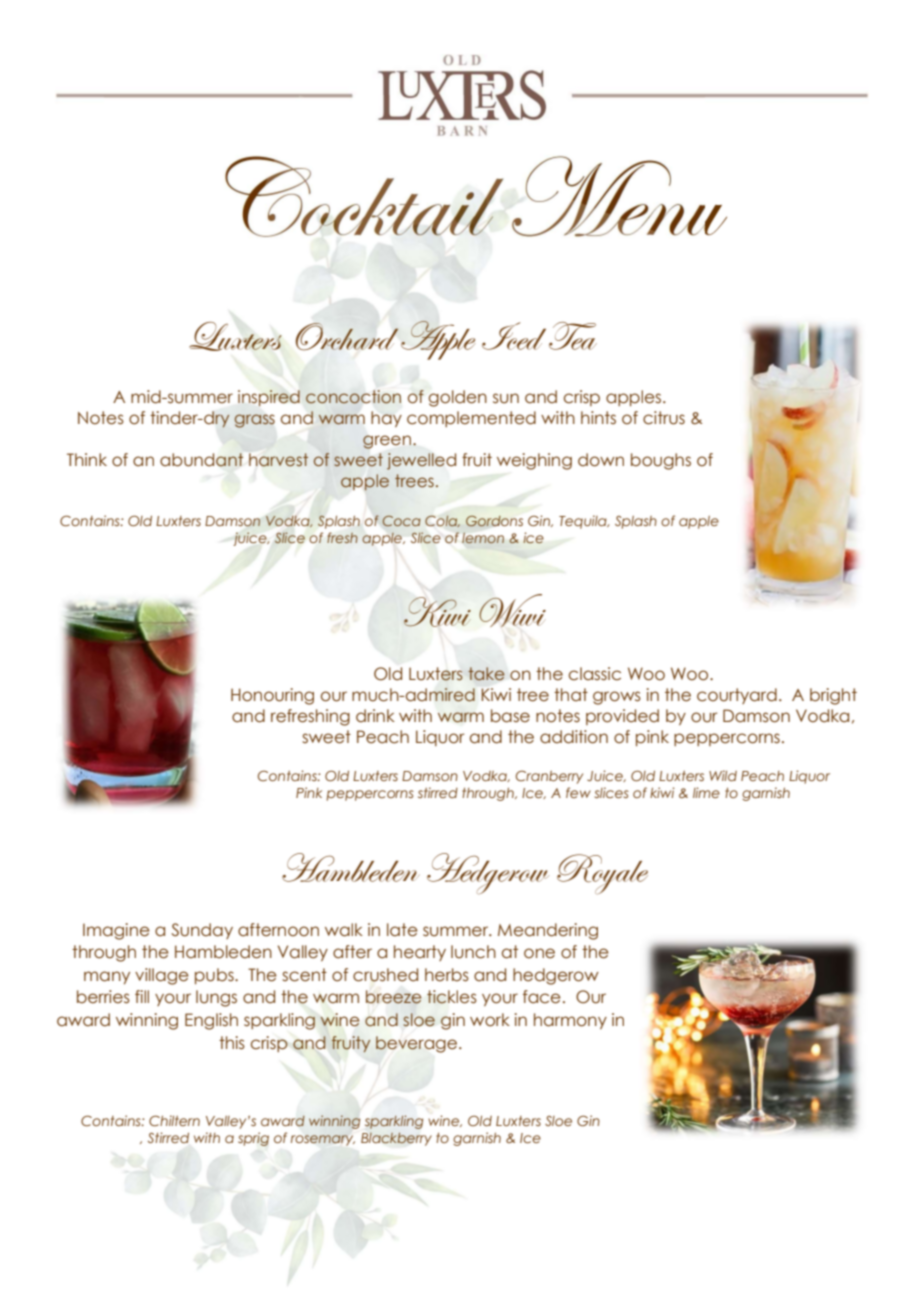  I want to click on abundant, so click(201, 460).
